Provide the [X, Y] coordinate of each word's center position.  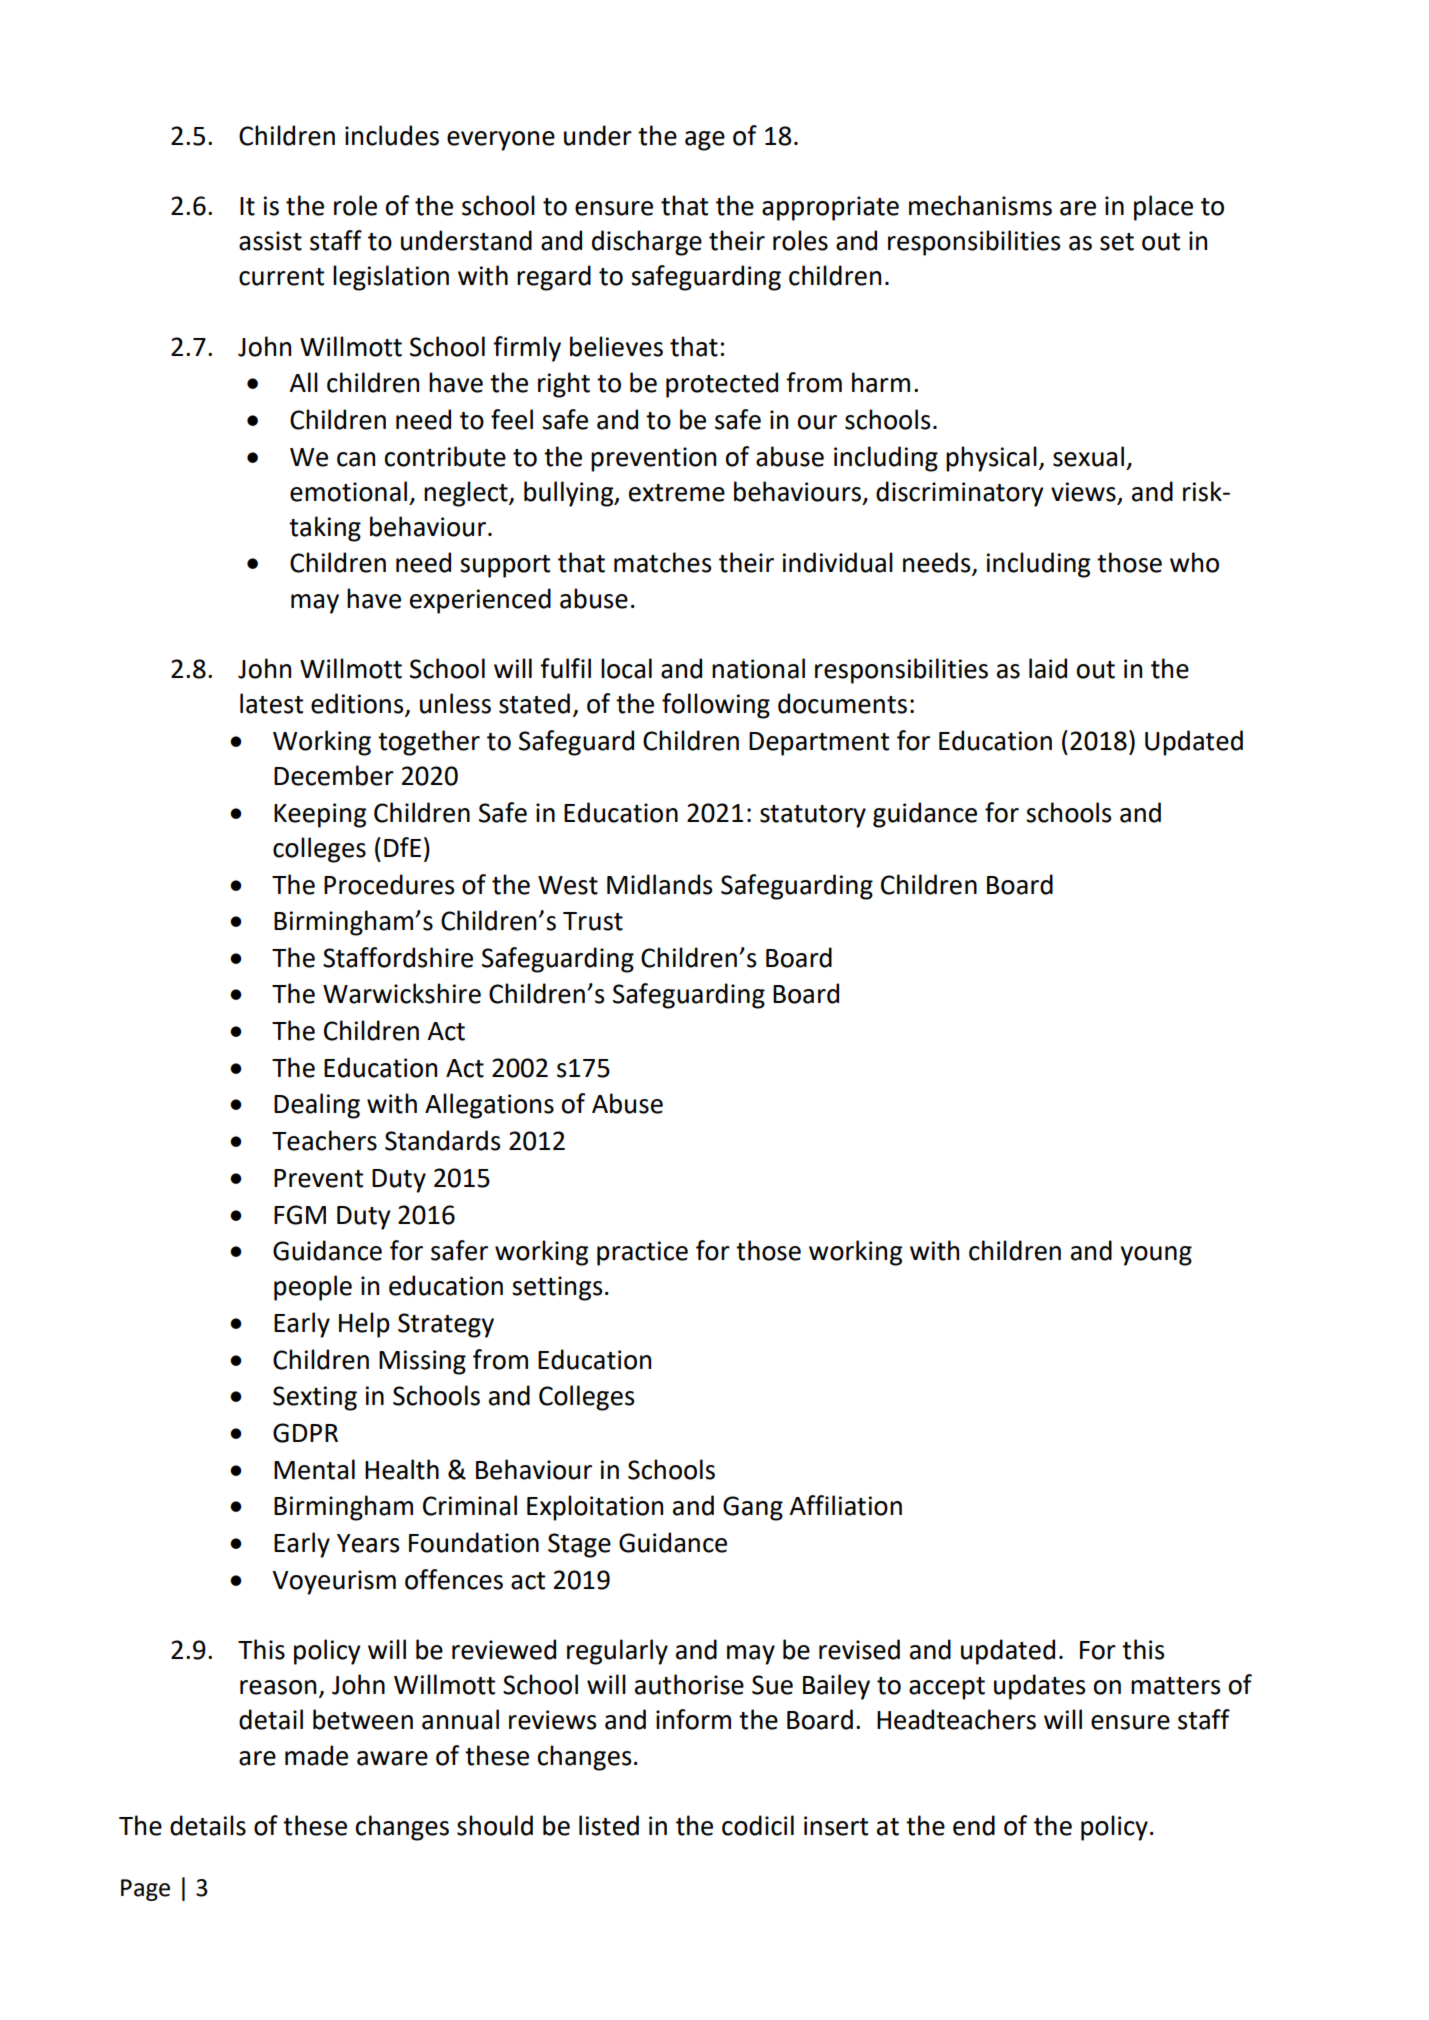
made [316, 1755]
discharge [647, 243]
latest [271, 703]
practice [642, 1253]
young [1156, 1256]
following [716, 706]
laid [1048, 668]
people [313, 1288]
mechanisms [980, 205]
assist [270, 241]
